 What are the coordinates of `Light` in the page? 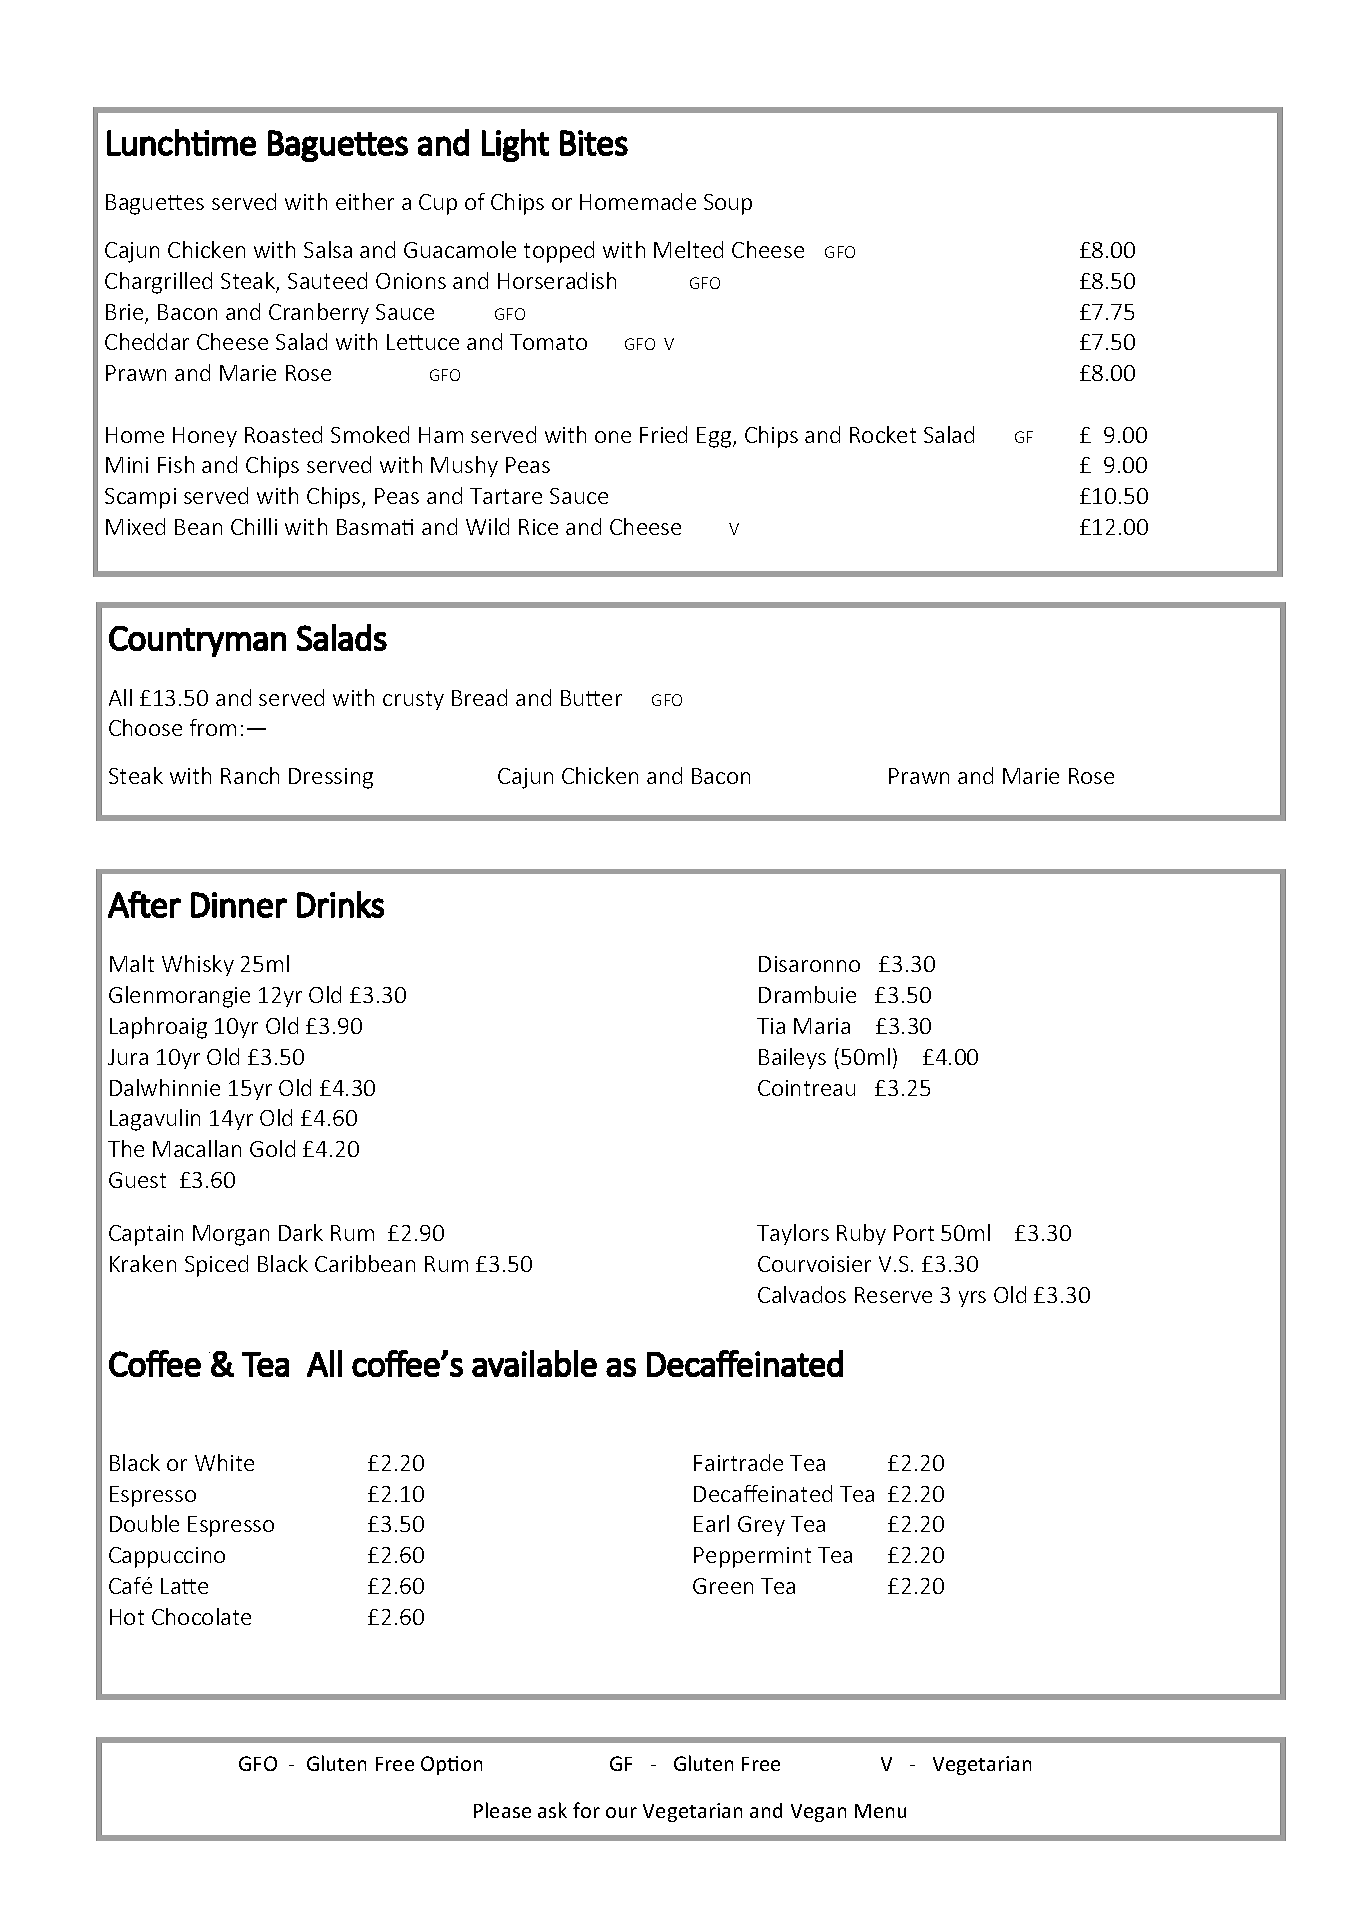 It's located at (515, 145).
